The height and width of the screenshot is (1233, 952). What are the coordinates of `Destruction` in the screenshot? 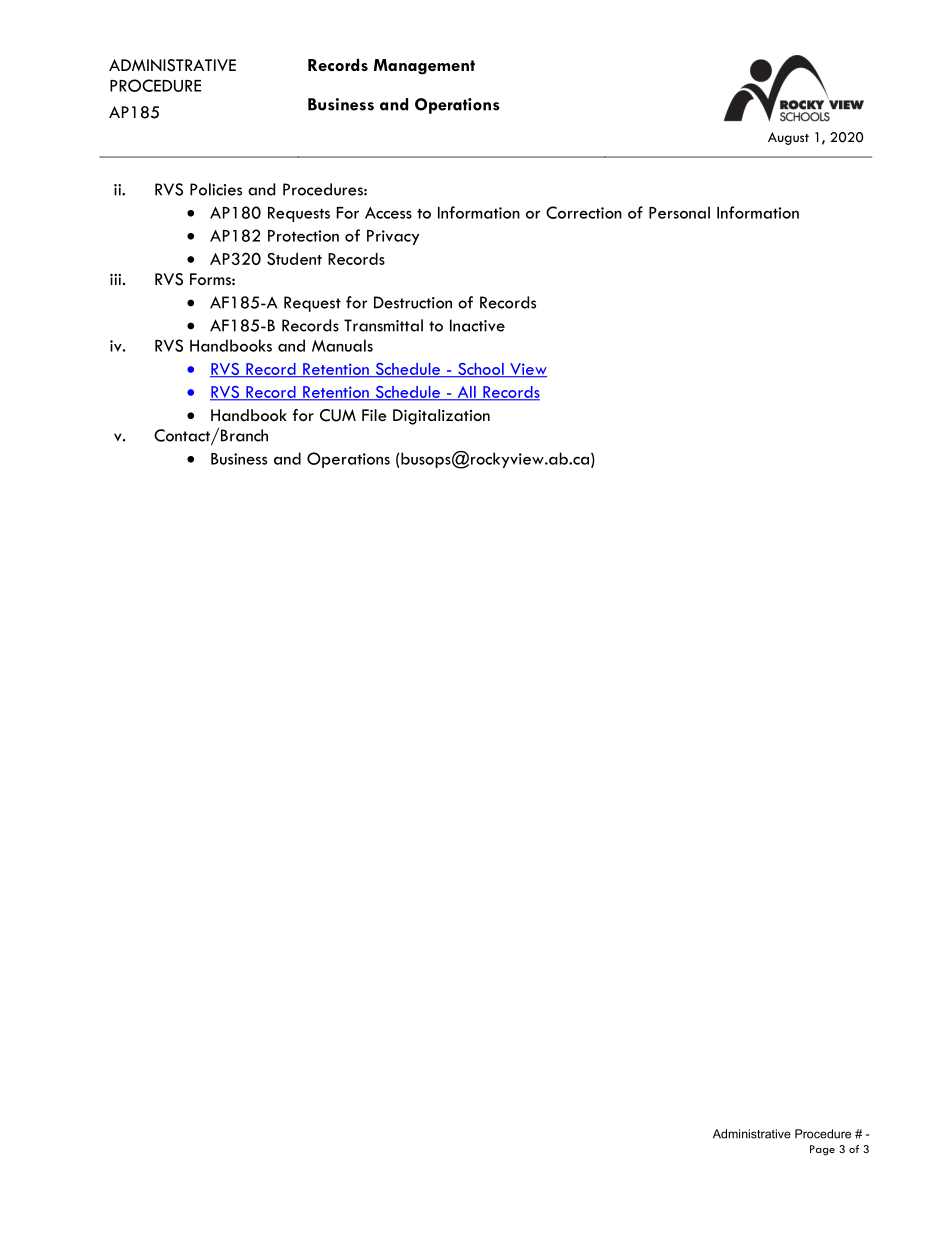 It's located at (413, 302).
